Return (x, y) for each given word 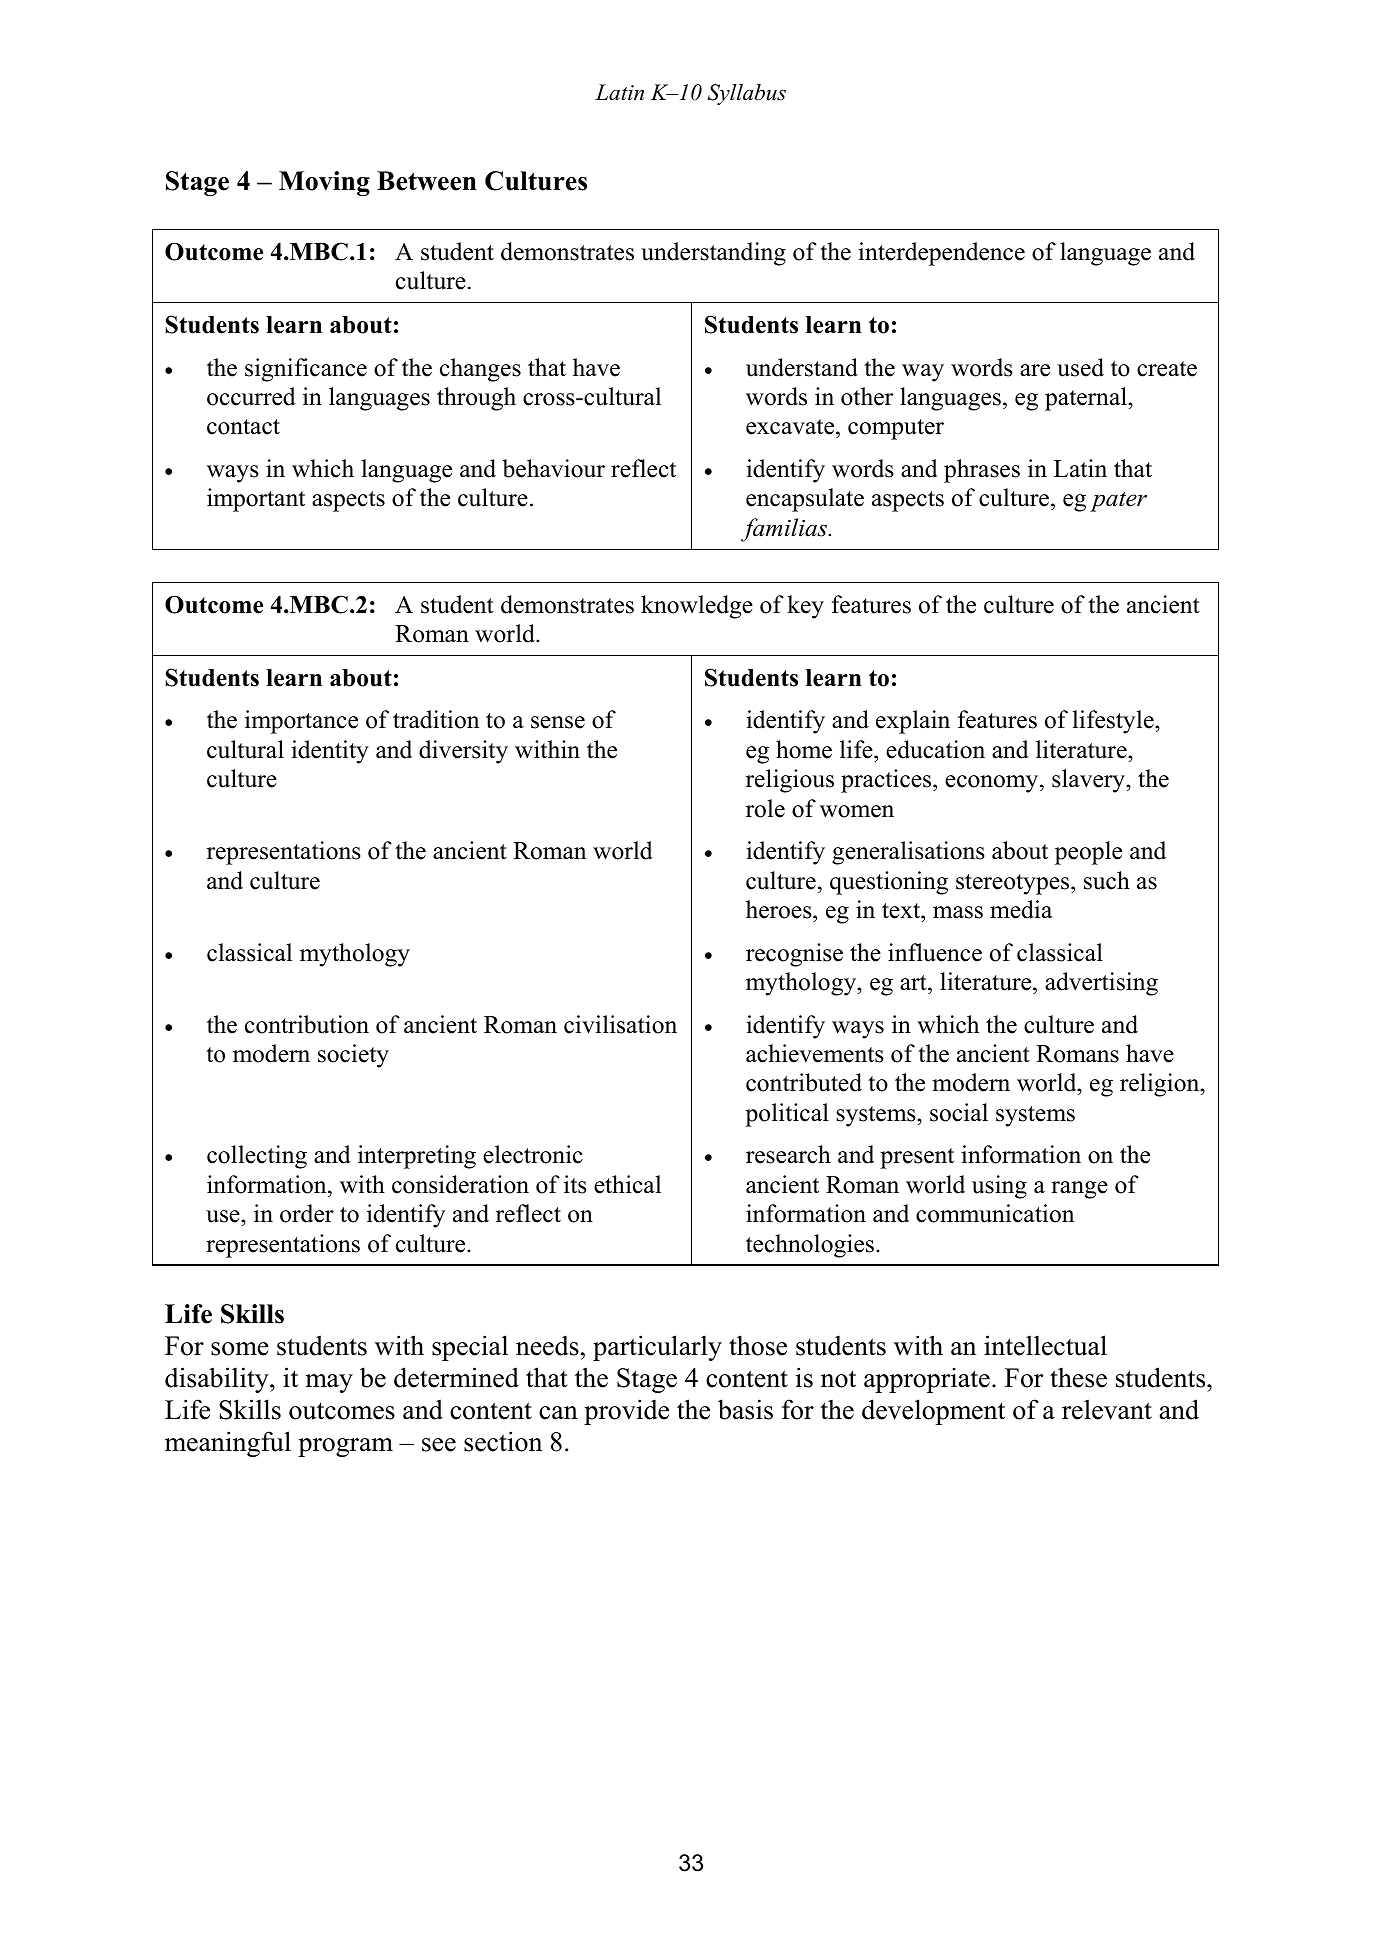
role (765, 808)
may (329, 1383)
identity (330, 752)
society (353, 1056)
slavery (1089, 781)
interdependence (941, 254)
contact (243, 427)
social (959, 1112)
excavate (791, 428)
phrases (982, 471)
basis (745, 1409)
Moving (324, 183)
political (787, 1115)
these (1078, 1378)
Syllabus (747, 94)
